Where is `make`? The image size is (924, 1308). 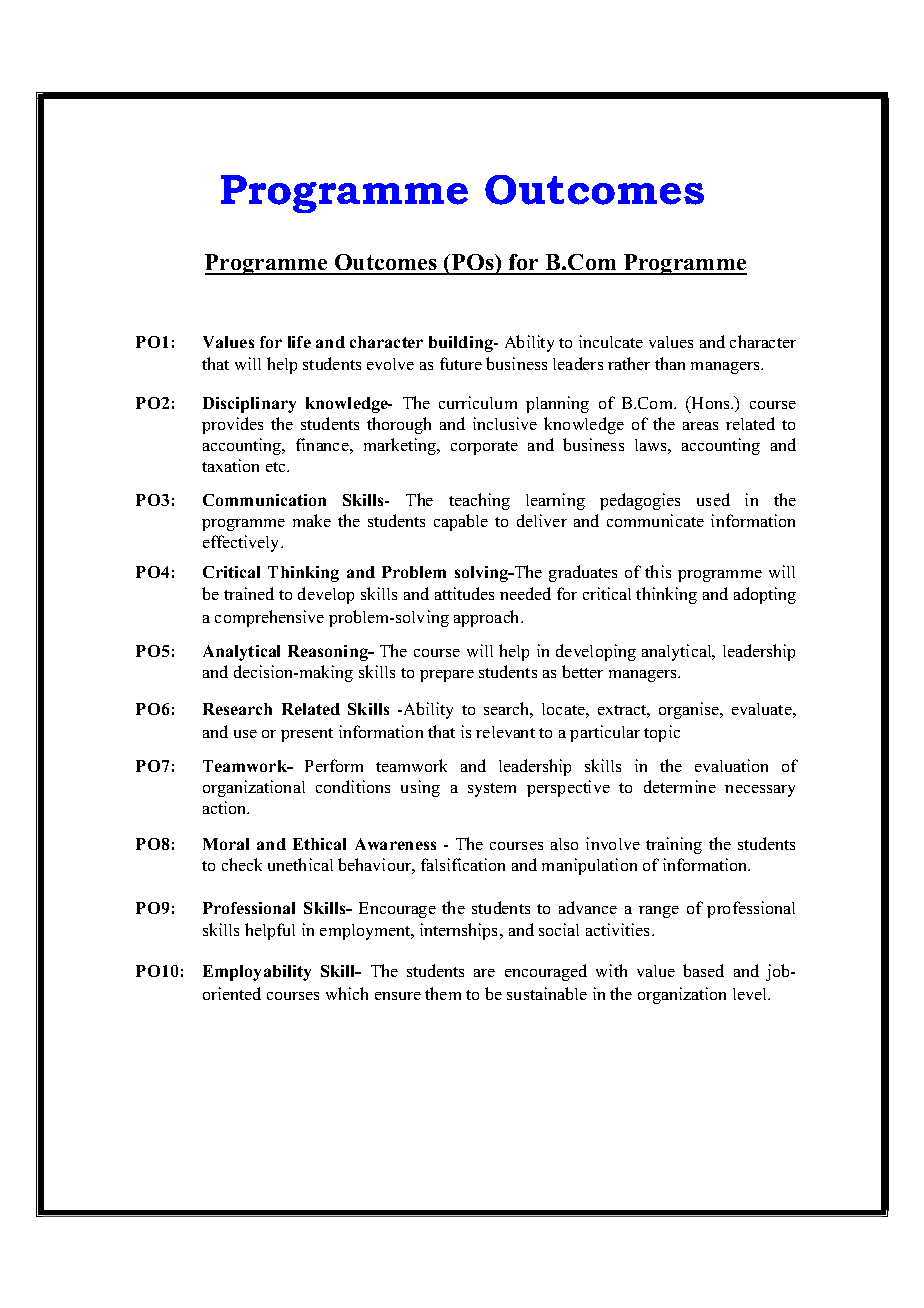 make is located at coordinates (312, 520).
